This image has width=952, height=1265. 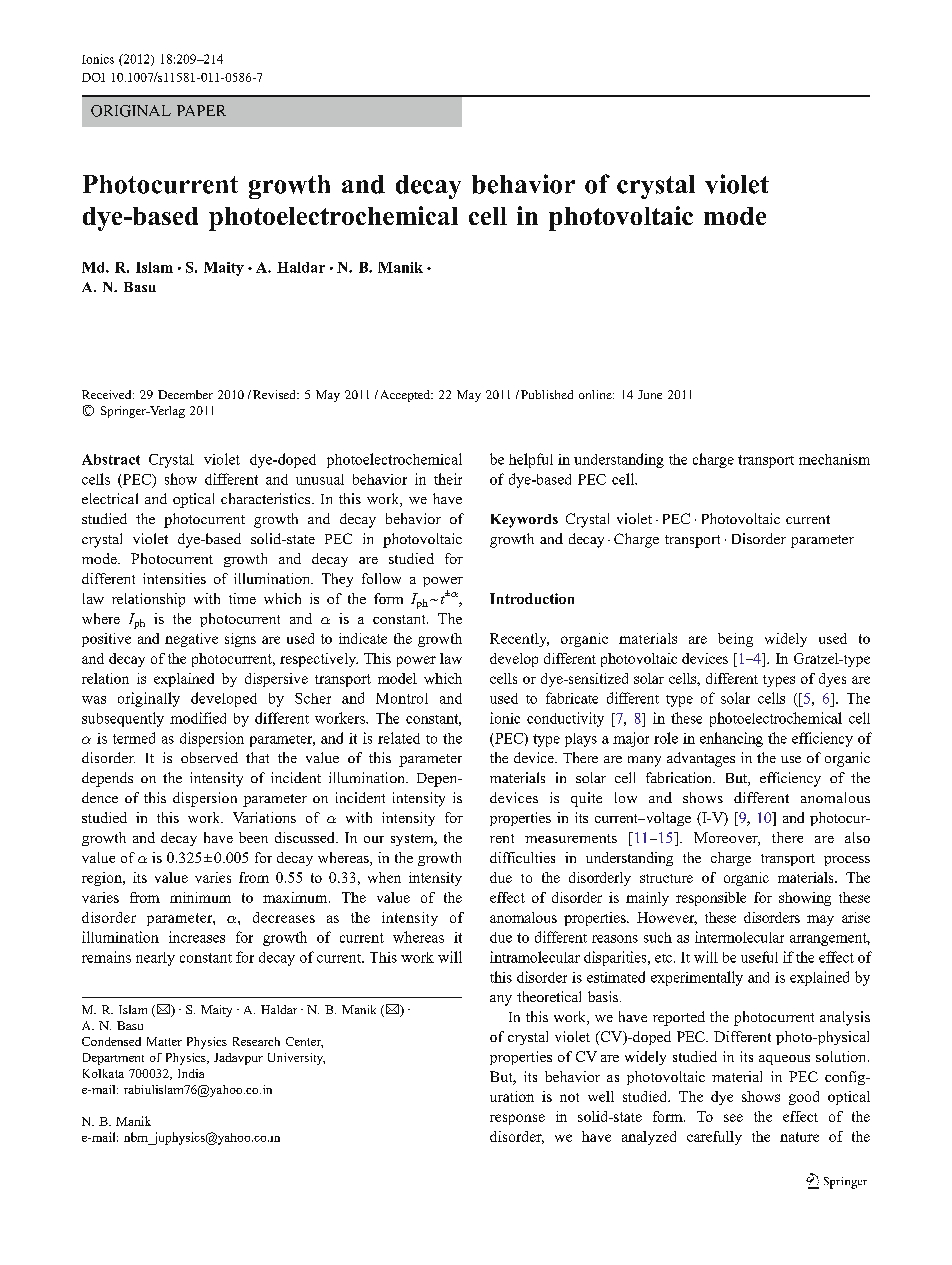 What do you see at coordinates (185, 394) in the image?
I see `December` at bounding box center [185, 394].
